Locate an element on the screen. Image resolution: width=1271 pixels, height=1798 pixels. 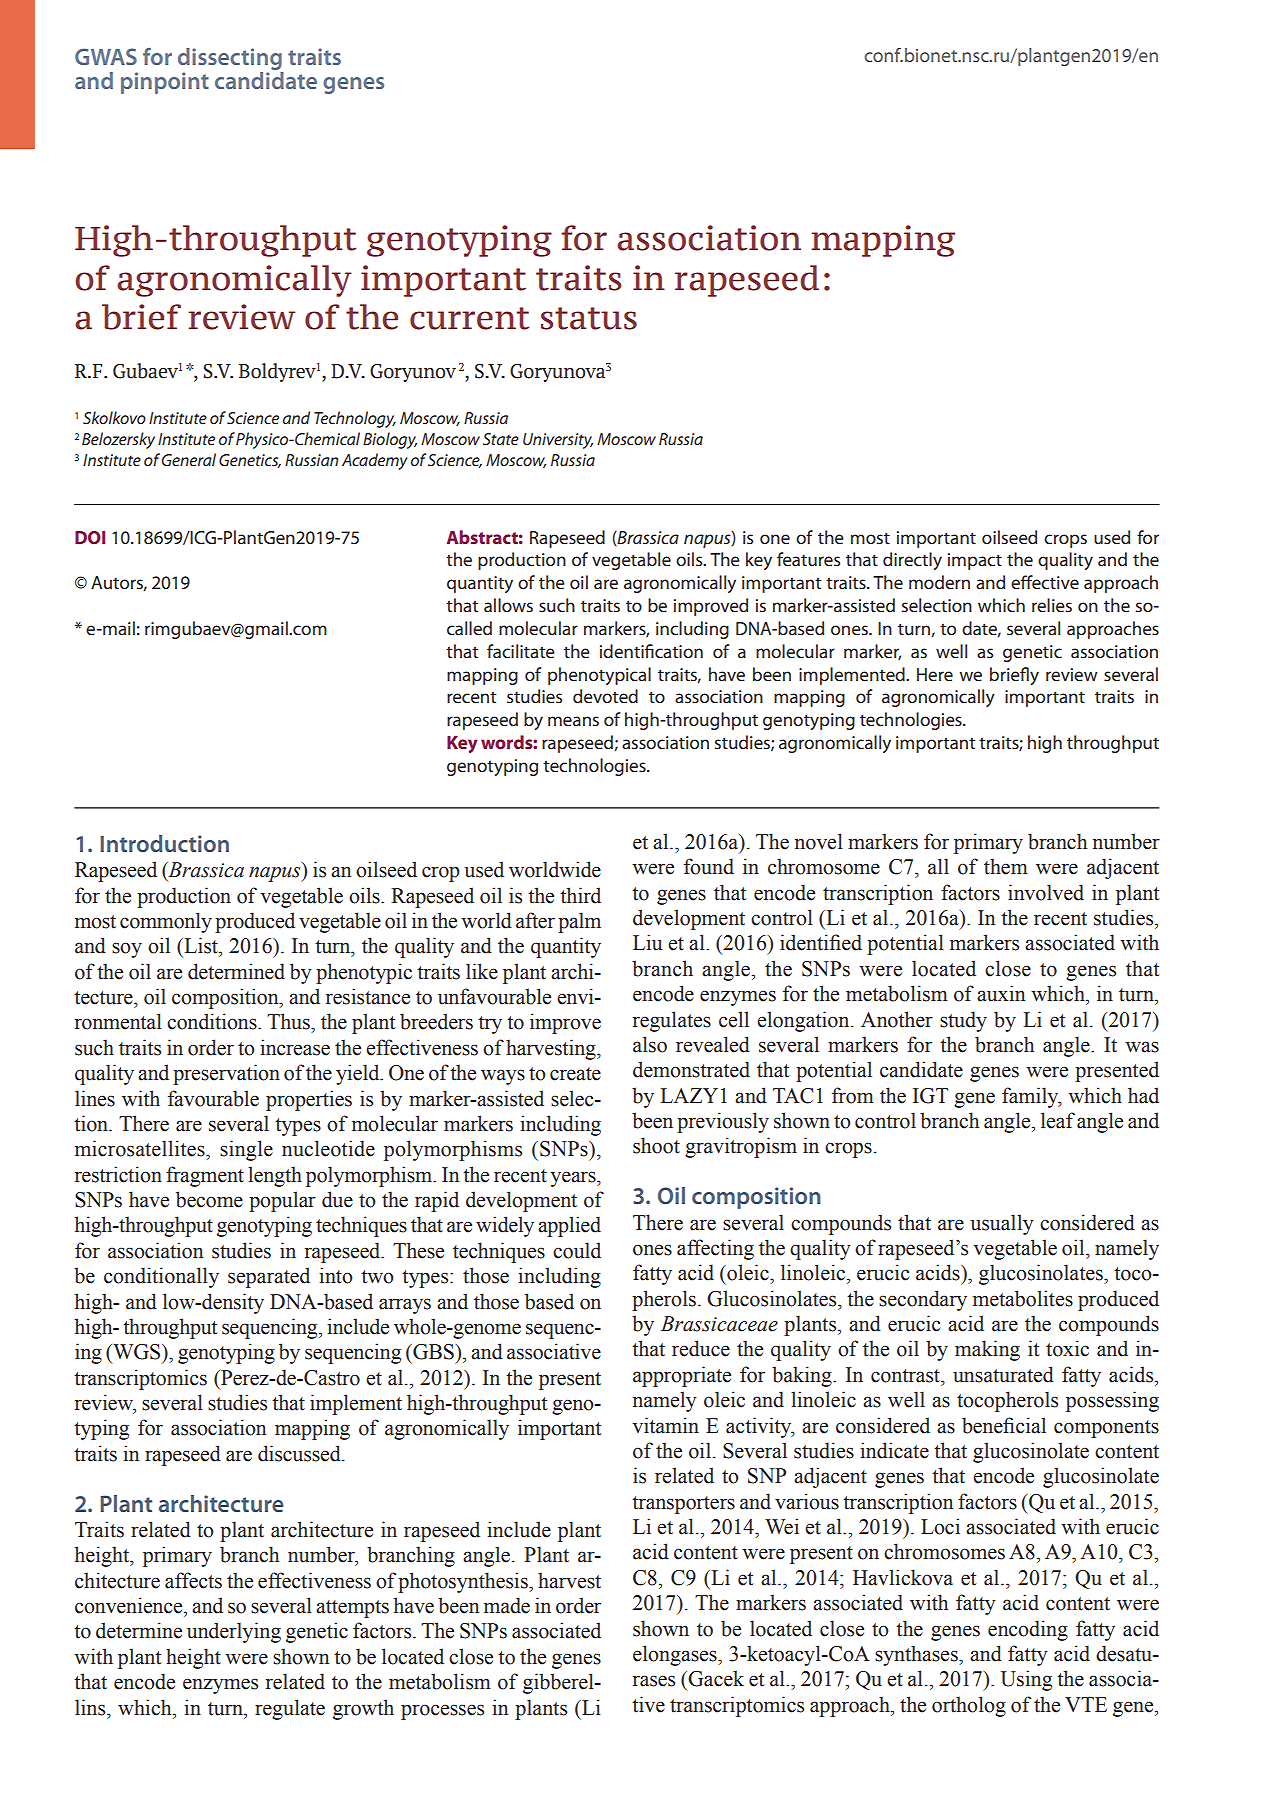
study is located at coordinates (963, 1021).
